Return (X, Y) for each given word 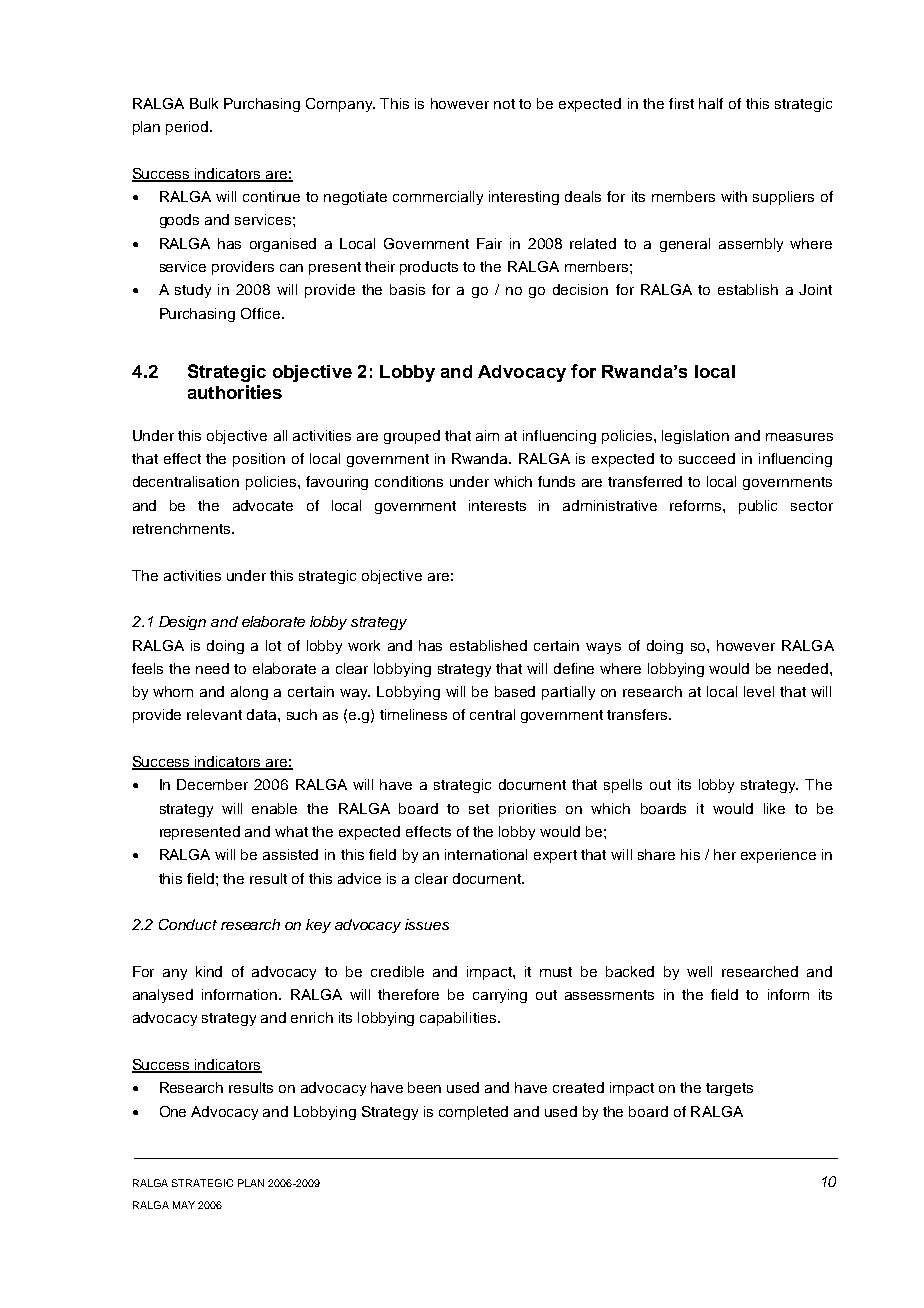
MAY (184, 1205)
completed (473, 1113)
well (699, 971)
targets (729, 1089)
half (711, 103)
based (515, 691)
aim (487, 435)
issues (427, 924)
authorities (235, 392)
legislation (695, 437)
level (759, 691)
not (504, 104)
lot (273, 645)
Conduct (188, 924)
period (187, 128)
